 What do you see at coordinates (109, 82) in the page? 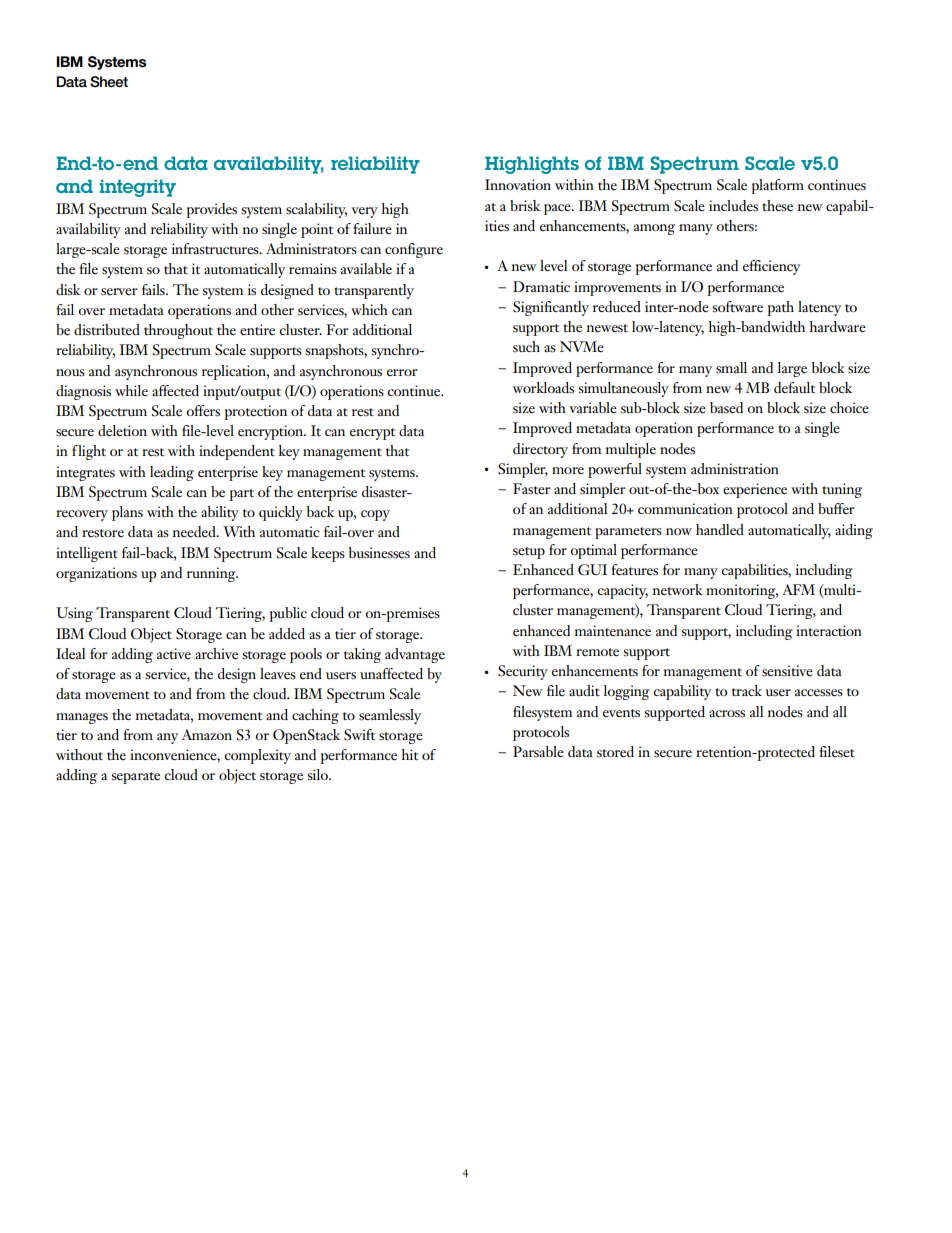
I see `Sheet` at bounding box center [109, 82].
